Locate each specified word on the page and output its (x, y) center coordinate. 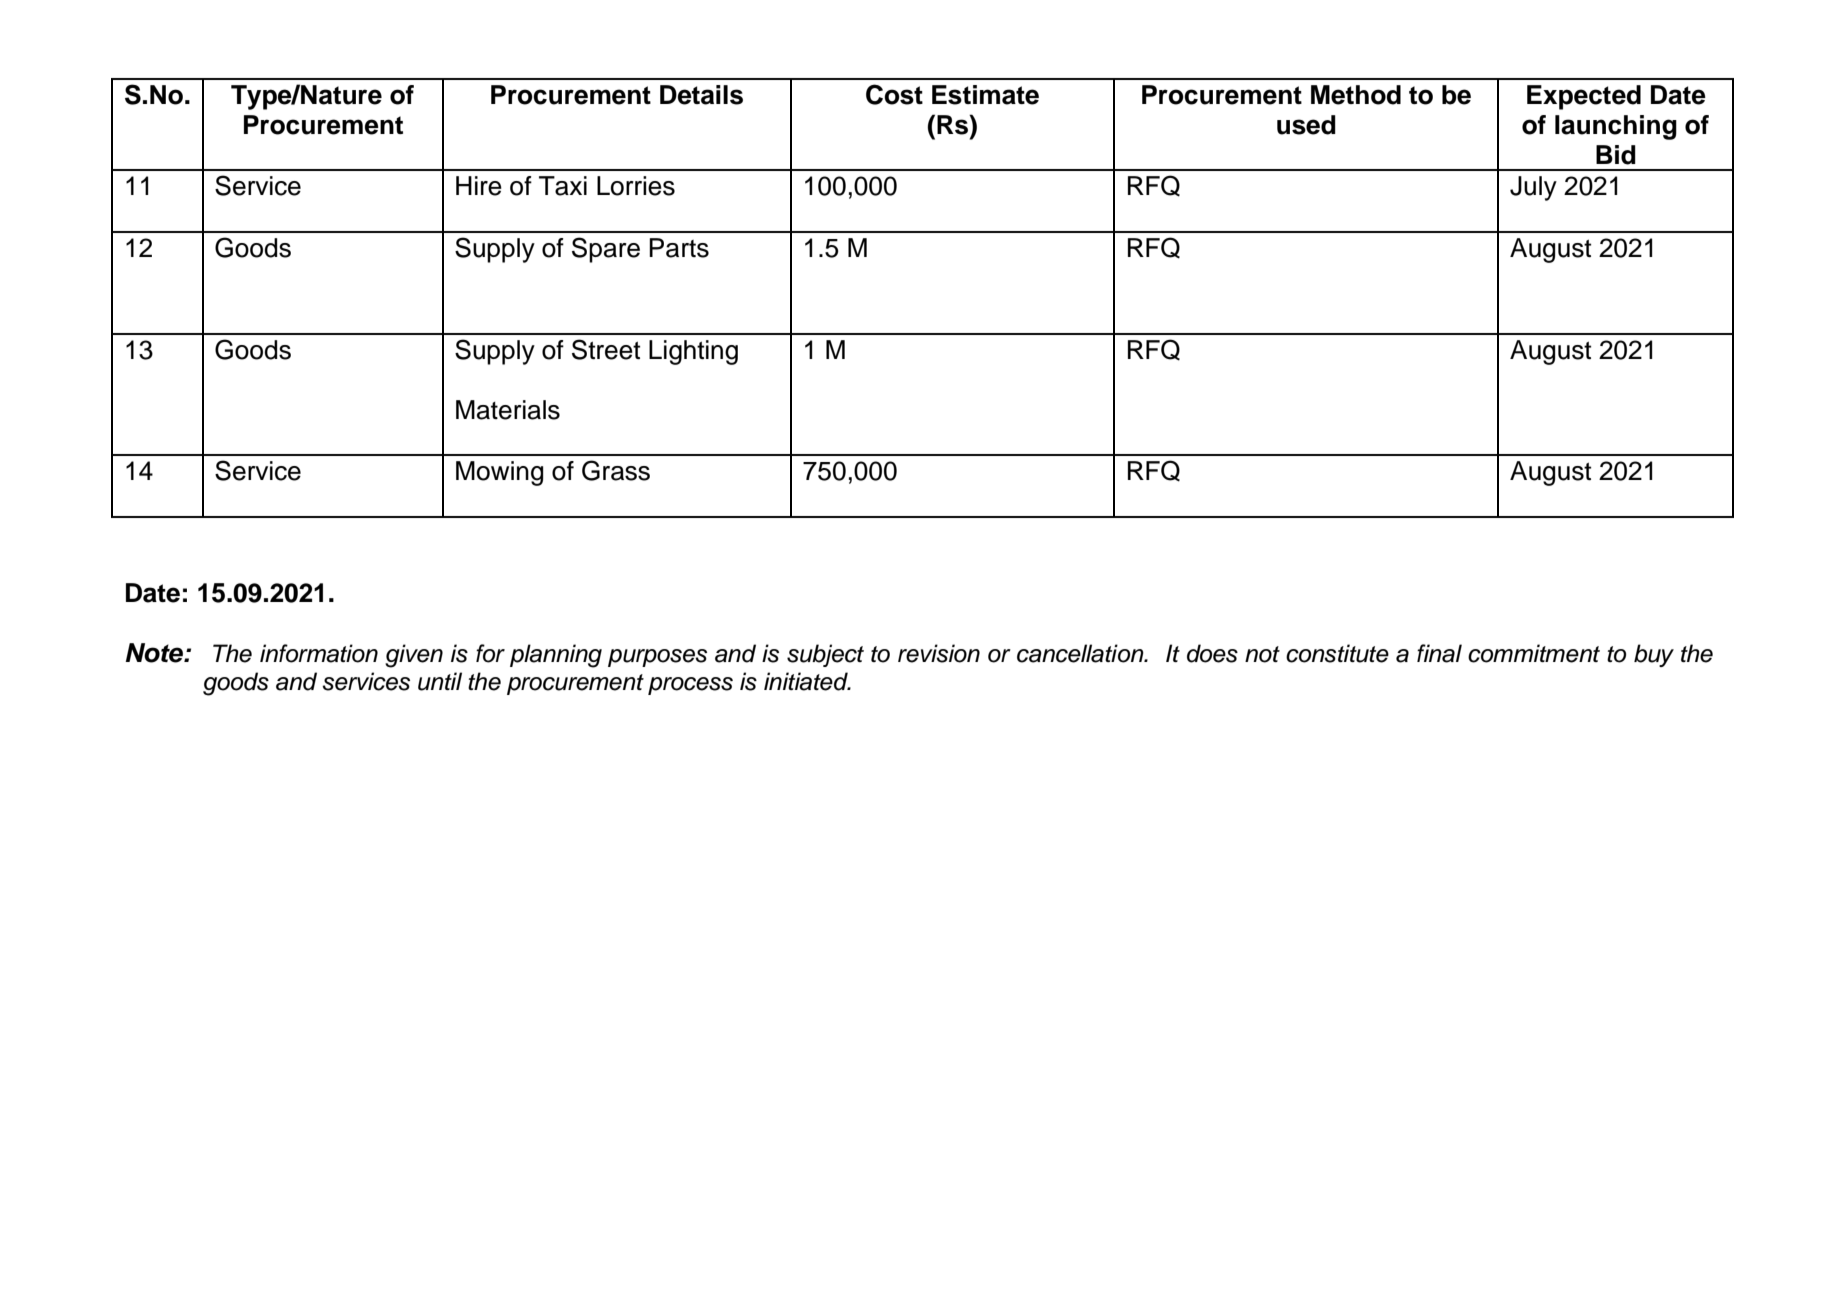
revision (939, 653)
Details (701, 95)
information (319, 653)
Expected (1584, 97)
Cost (894, 94)
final (1439, 653)
